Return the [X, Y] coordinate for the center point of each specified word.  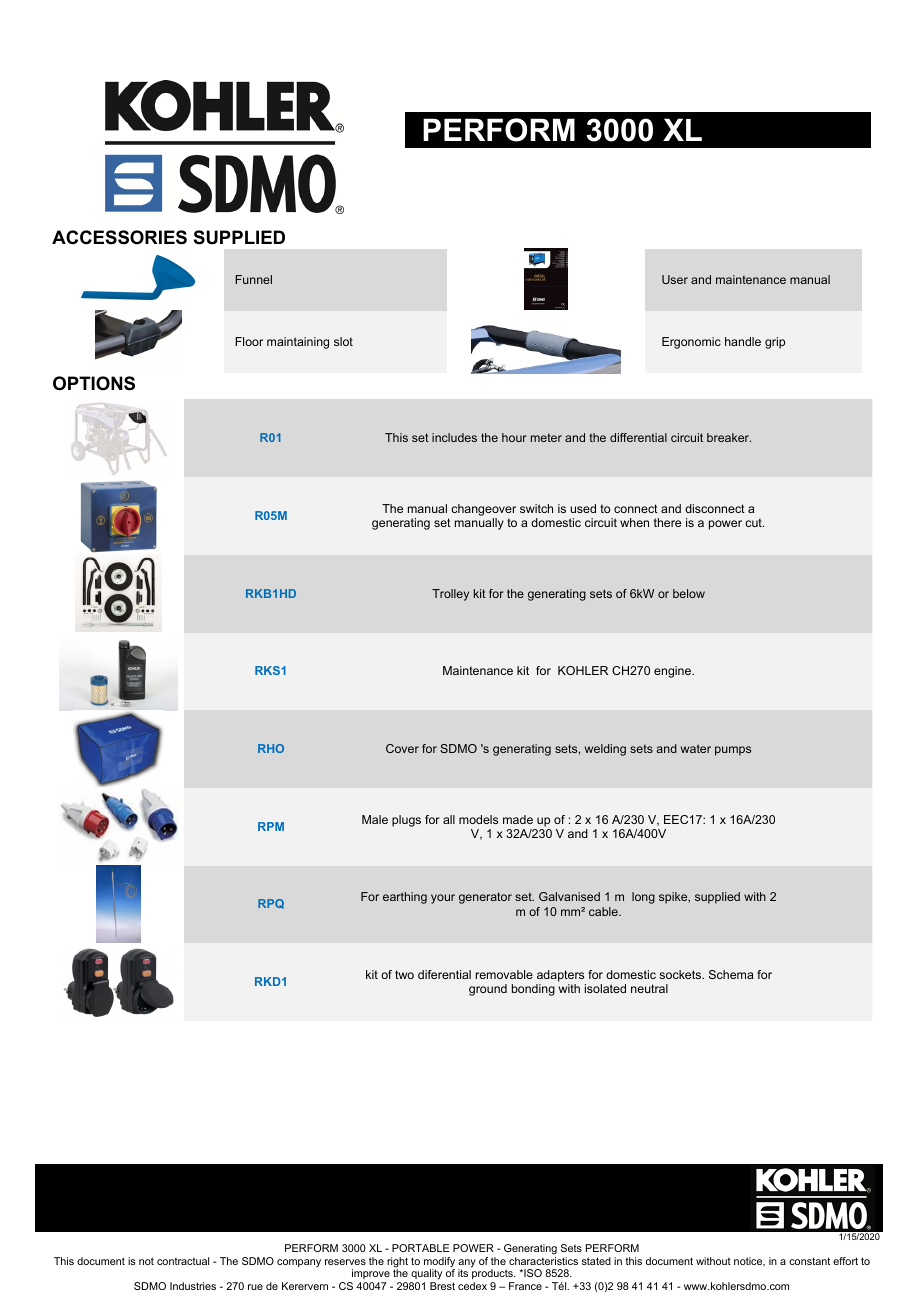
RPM [271, 826]
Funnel [253, 279]
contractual [183, 1261]
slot [343, 341]
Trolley [450, 595]
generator [485, 898]
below [689, 593]
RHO [271, 748]
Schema [731, 974]
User [675, 279]
